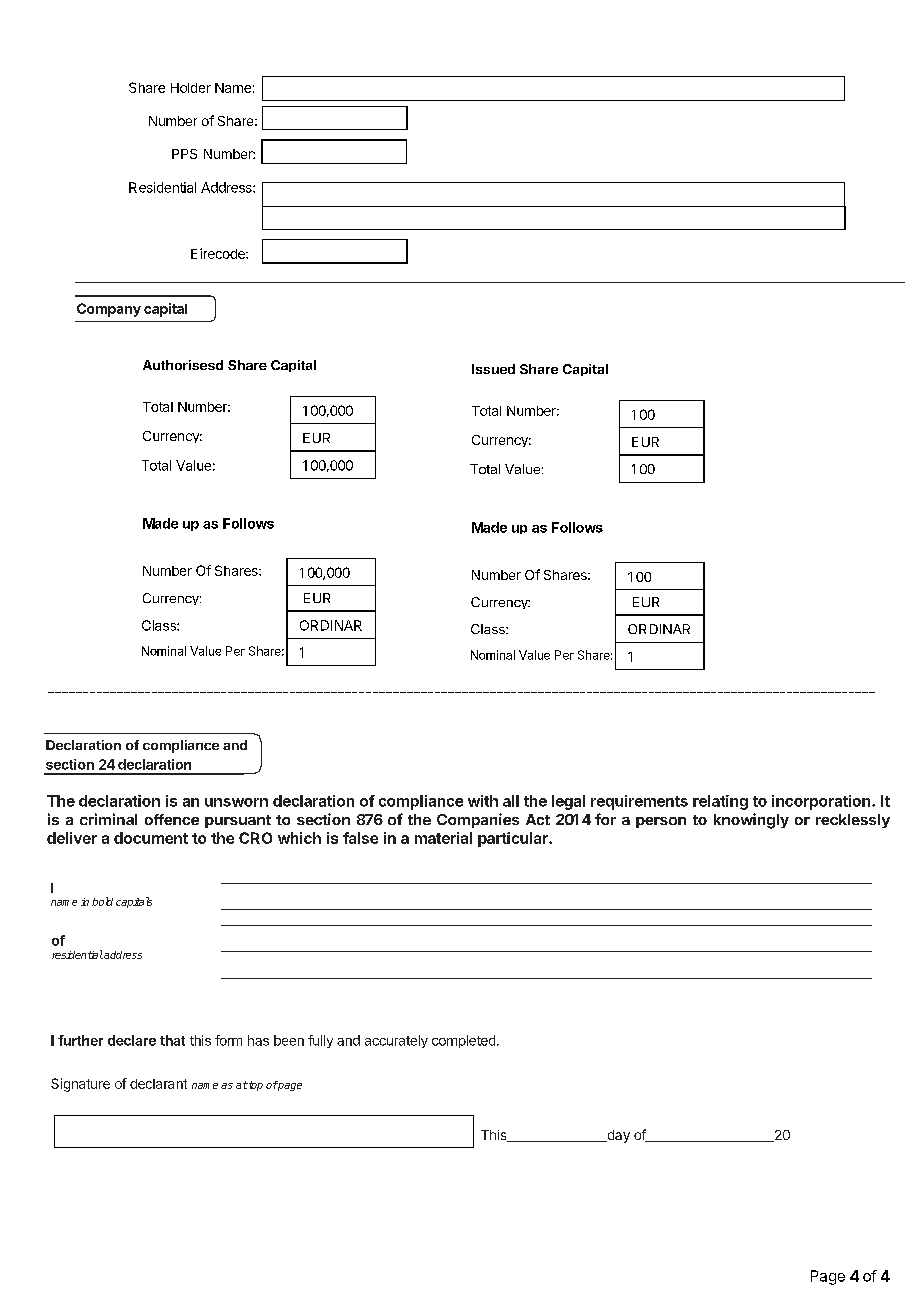  What do you see at coordinates (751, 821) in the screenshot?
I see `knowingly` at bounding box center [751, 821].
